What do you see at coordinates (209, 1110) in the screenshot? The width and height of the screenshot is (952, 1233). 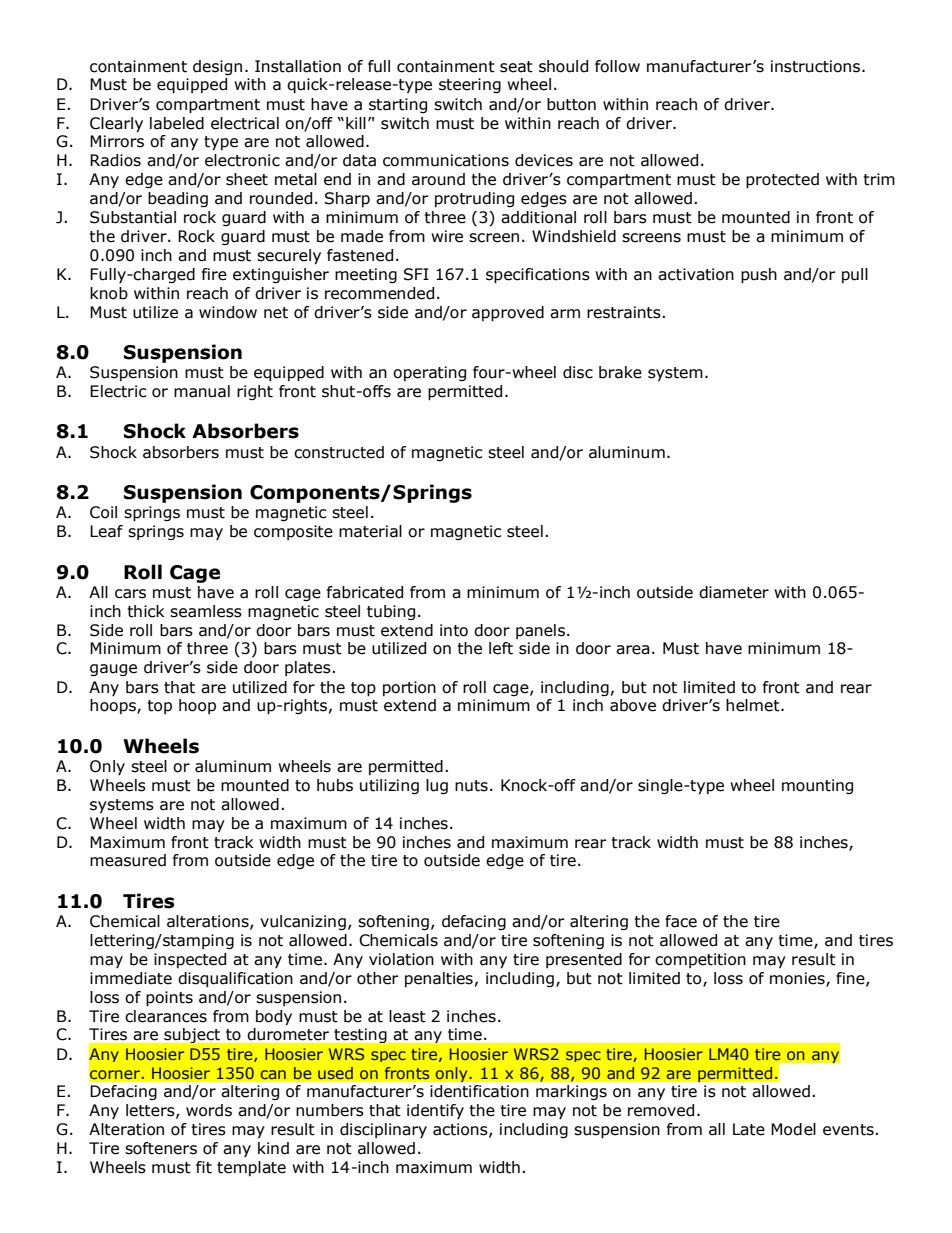 I see `words` at bounding box center [209, 1110].
